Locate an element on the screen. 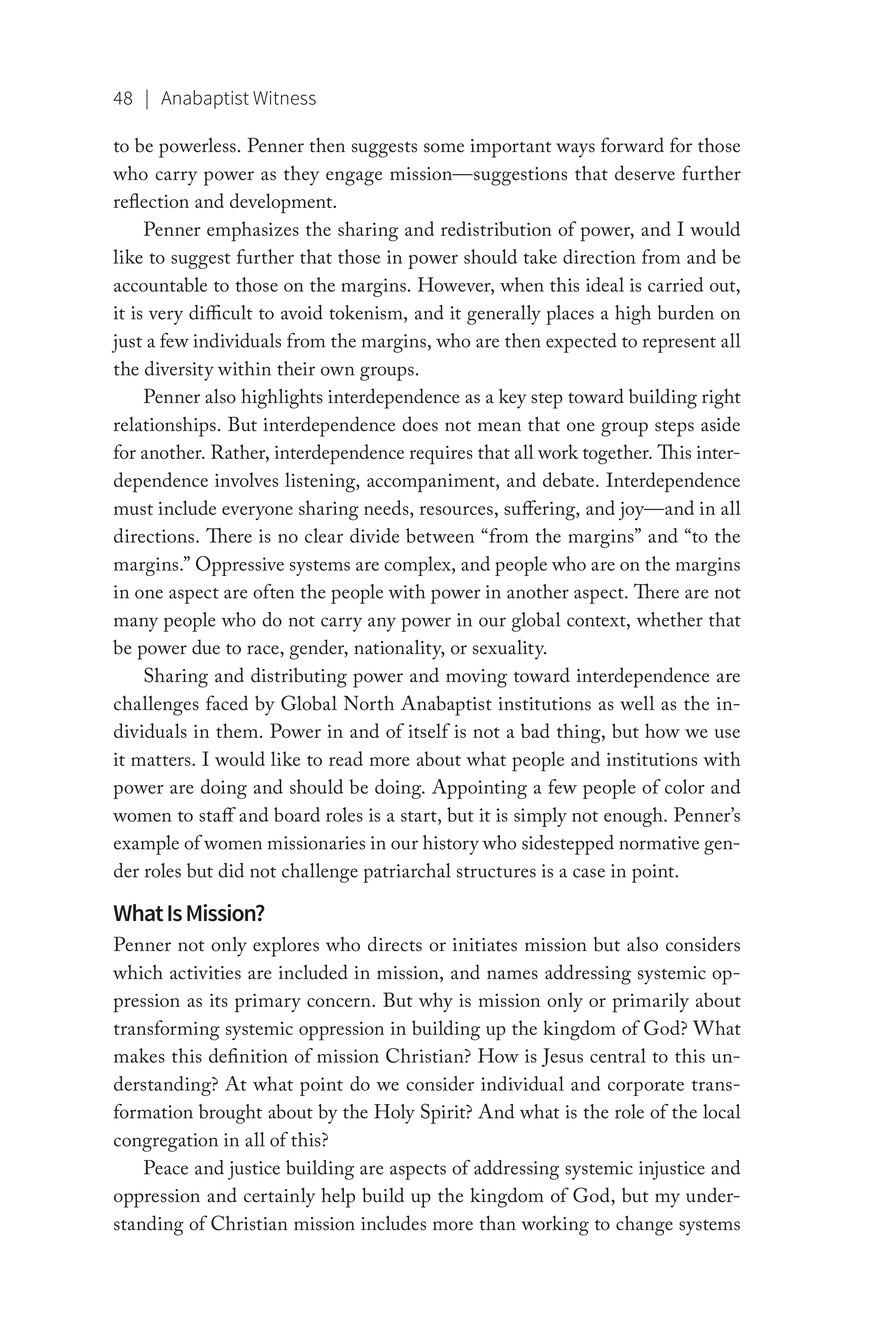  does is located at coordinates (420, 424).
